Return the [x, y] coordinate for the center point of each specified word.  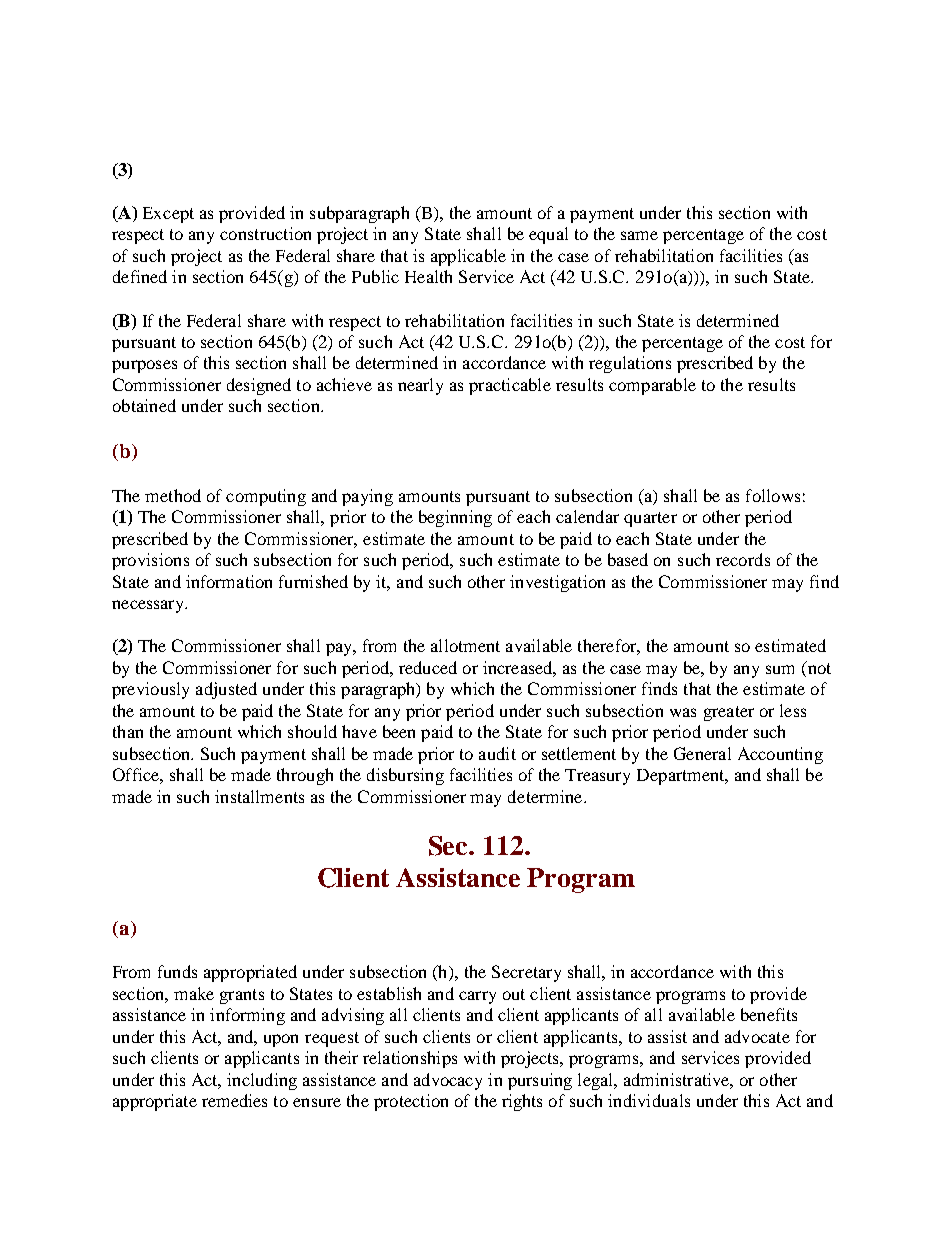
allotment [465, 645]
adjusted [226, 690]
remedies [234, 1100]
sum [780, 669]
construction [265, 233]
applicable [468, 257]
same [639, 235]
